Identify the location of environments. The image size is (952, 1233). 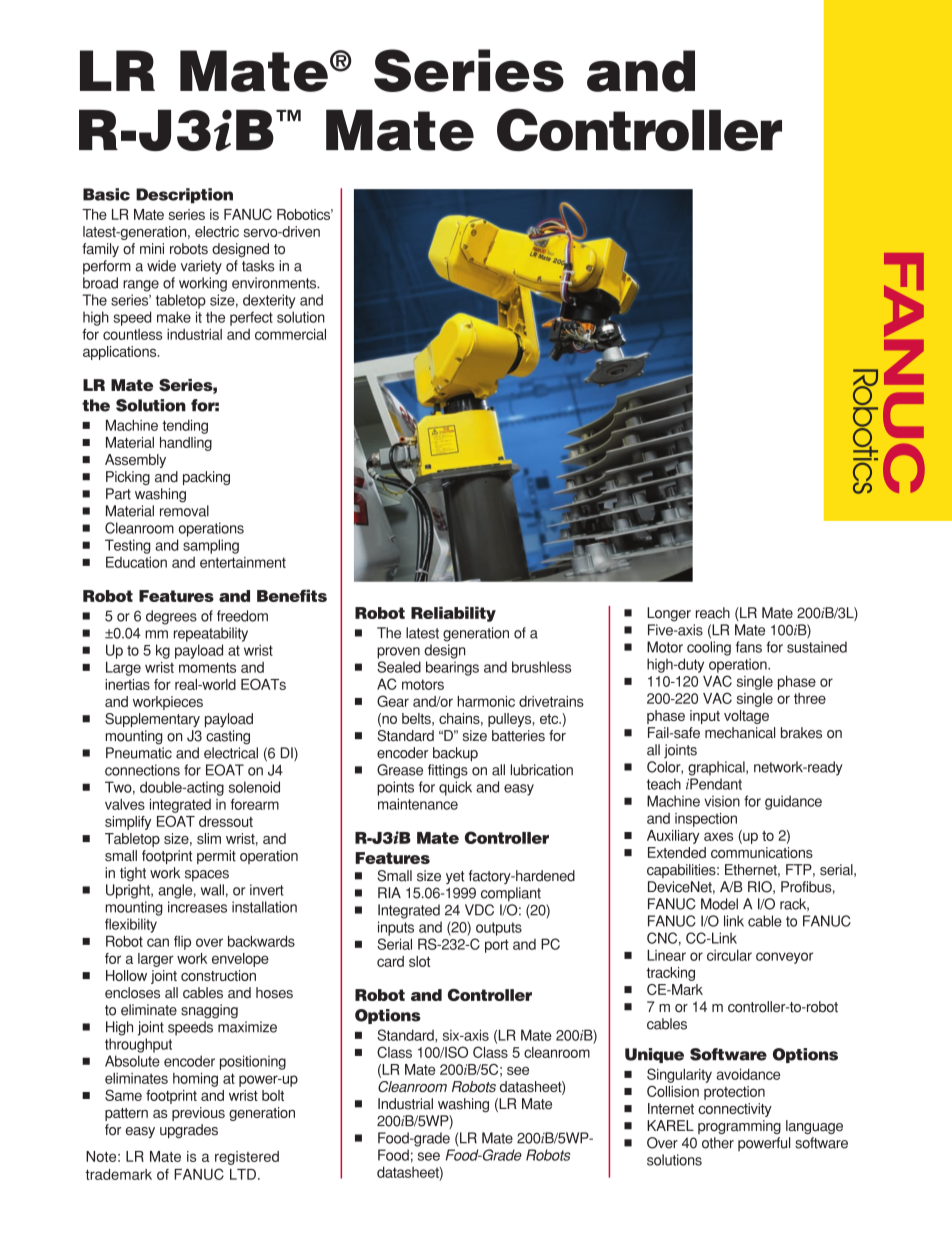
(275, 283).
